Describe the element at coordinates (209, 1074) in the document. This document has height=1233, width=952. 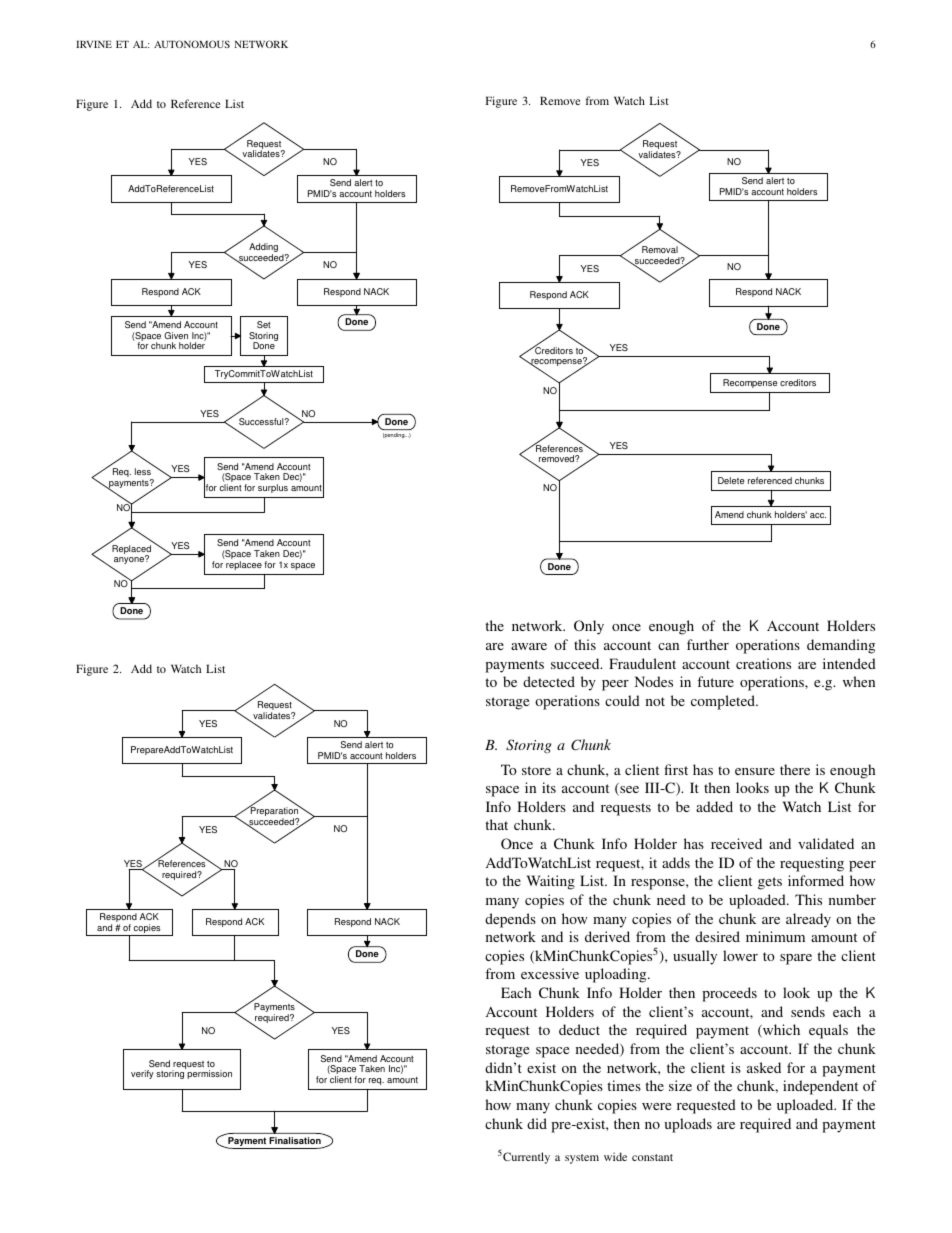
I see `permission` at that location.
